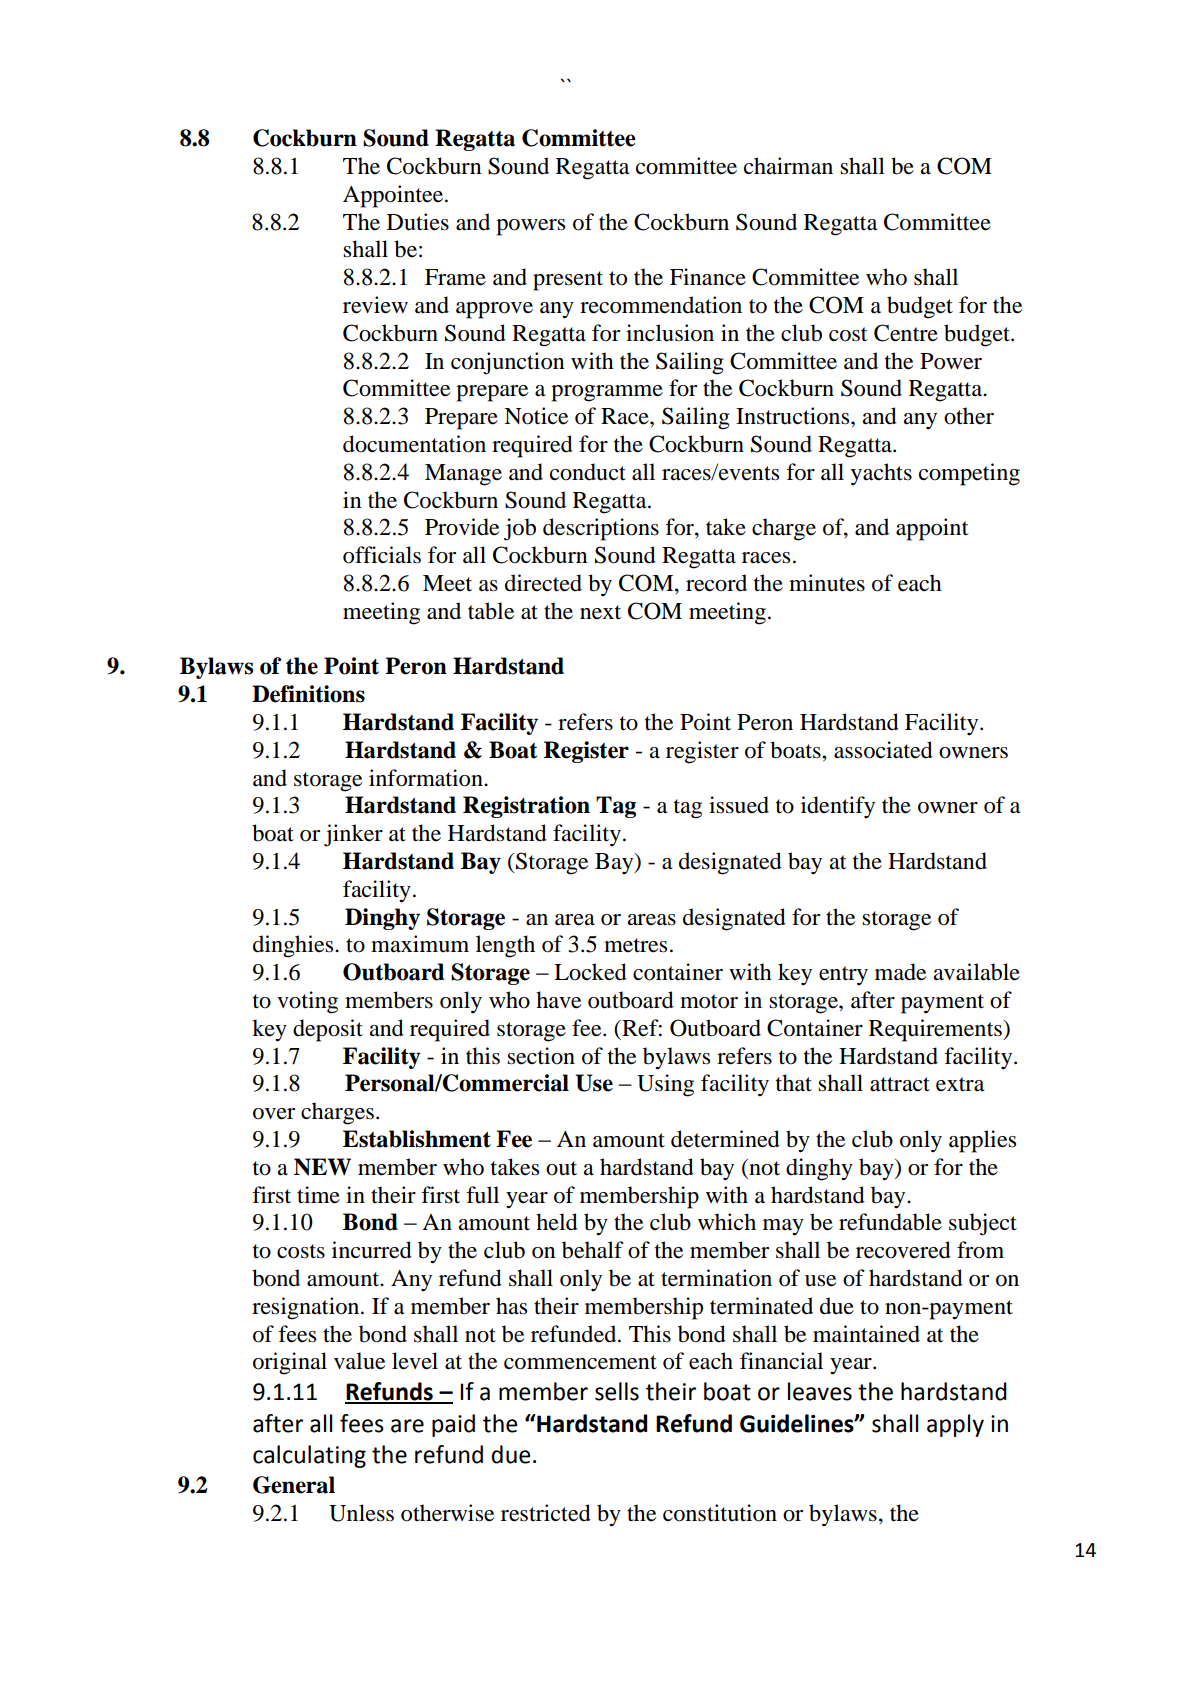 The height and width of the image is (1696, 1199). What do you see at coordinates (788, 166) in the image?
I see `chairman` at bounding box center [788, 166].
